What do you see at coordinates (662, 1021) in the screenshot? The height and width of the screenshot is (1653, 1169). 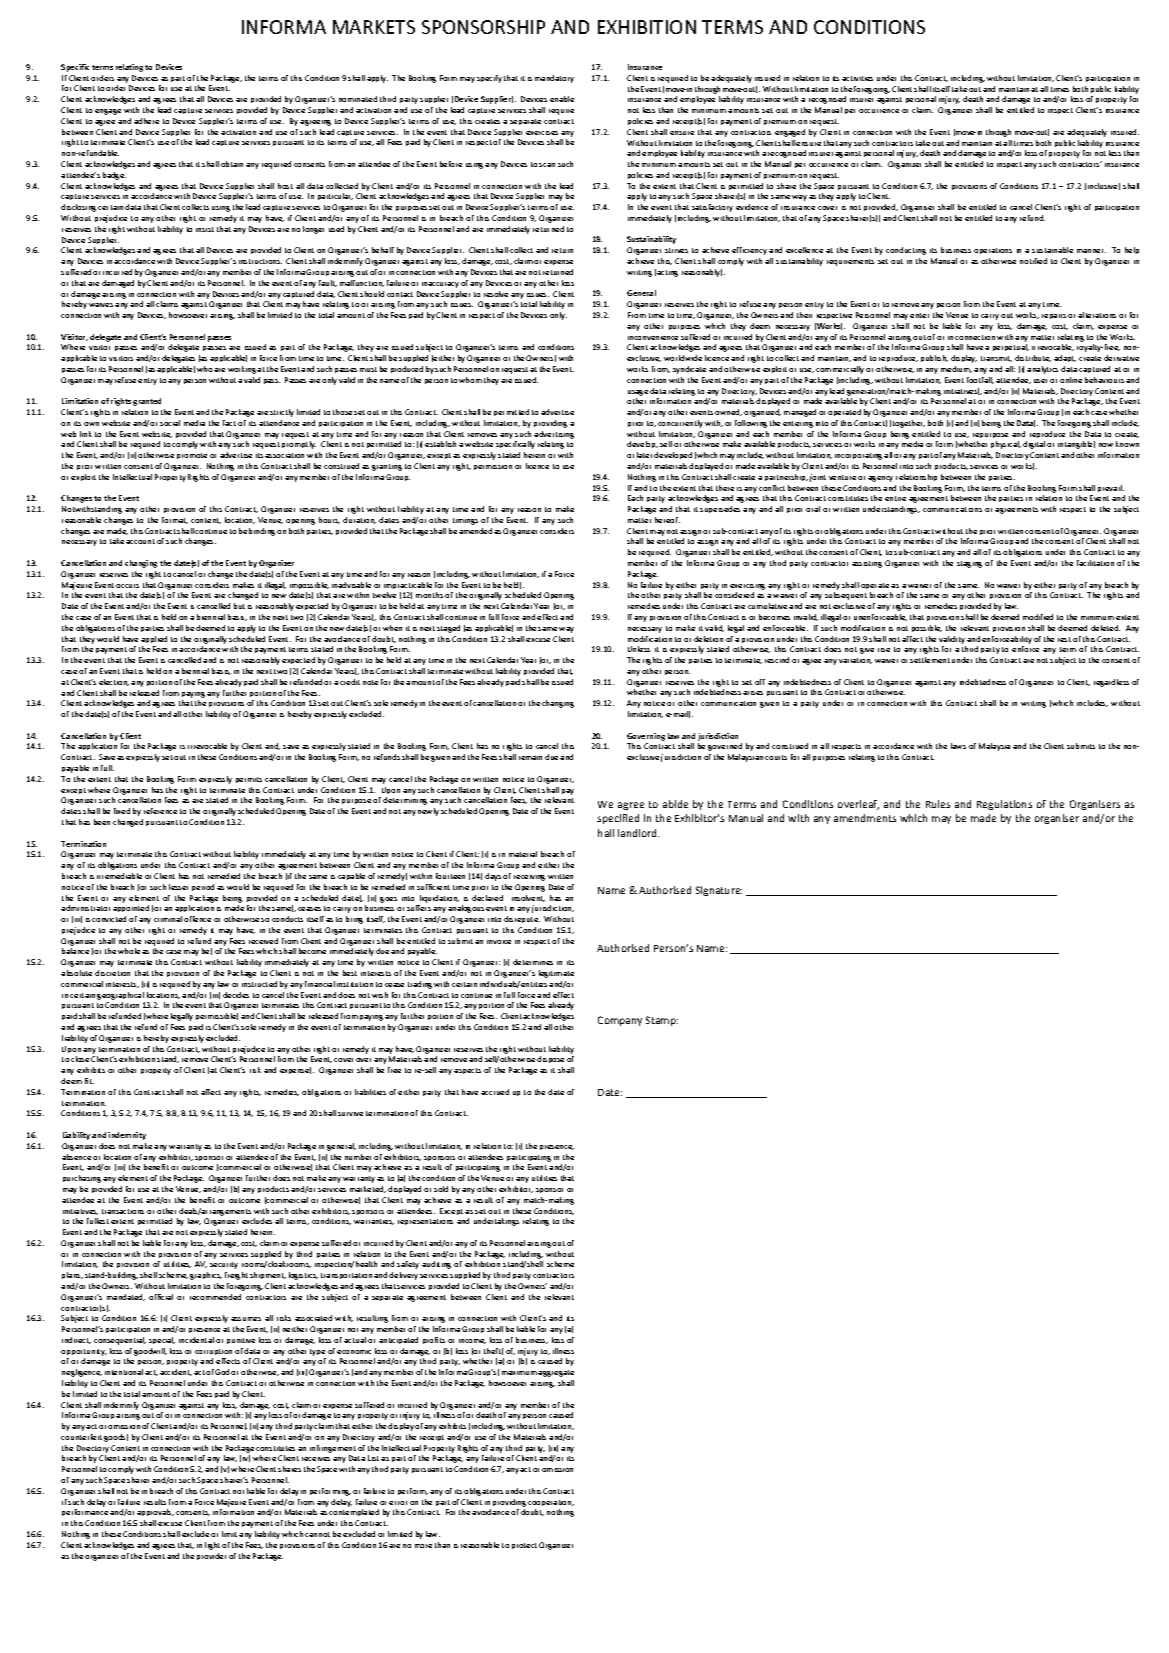 I see `Stamp` at bounding box center [662, 1021].
